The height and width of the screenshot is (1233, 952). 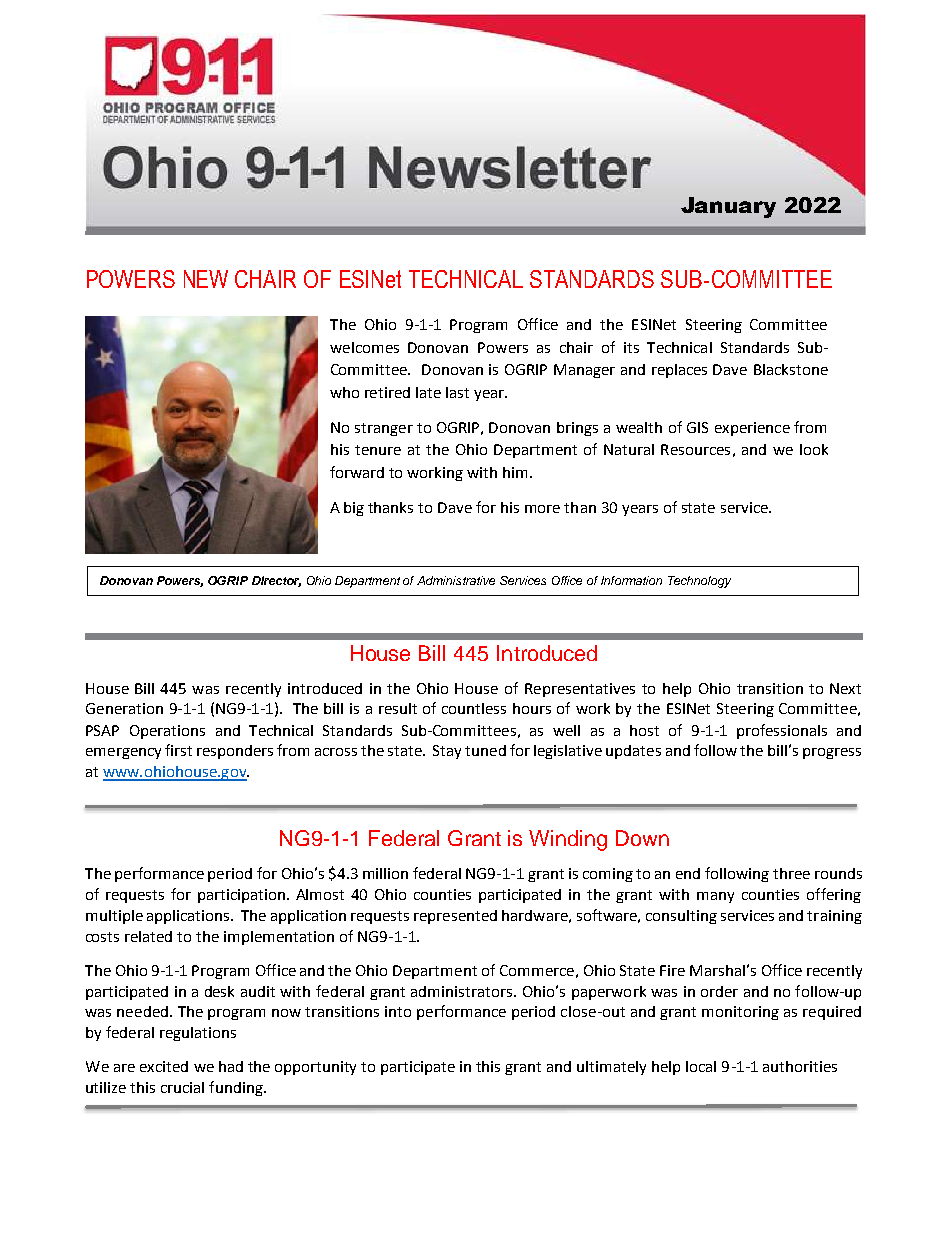 I want to click on excited, so click(x=164, y=1066).
